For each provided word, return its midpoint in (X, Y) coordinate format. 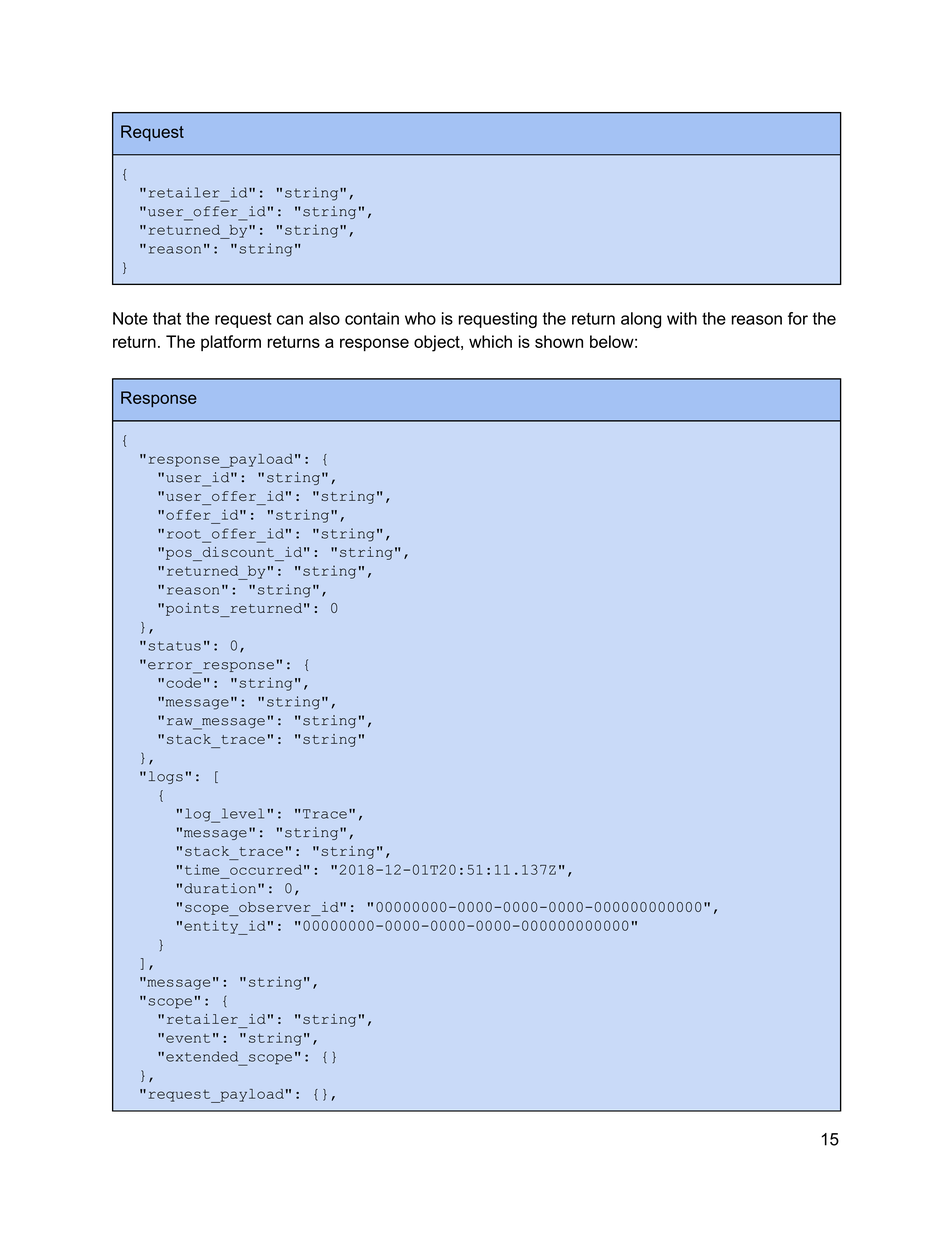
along (641, 320)
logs (166, 777)
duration (220, 888)
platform (231, 343)
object (438, 343)
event (188, 1038)
